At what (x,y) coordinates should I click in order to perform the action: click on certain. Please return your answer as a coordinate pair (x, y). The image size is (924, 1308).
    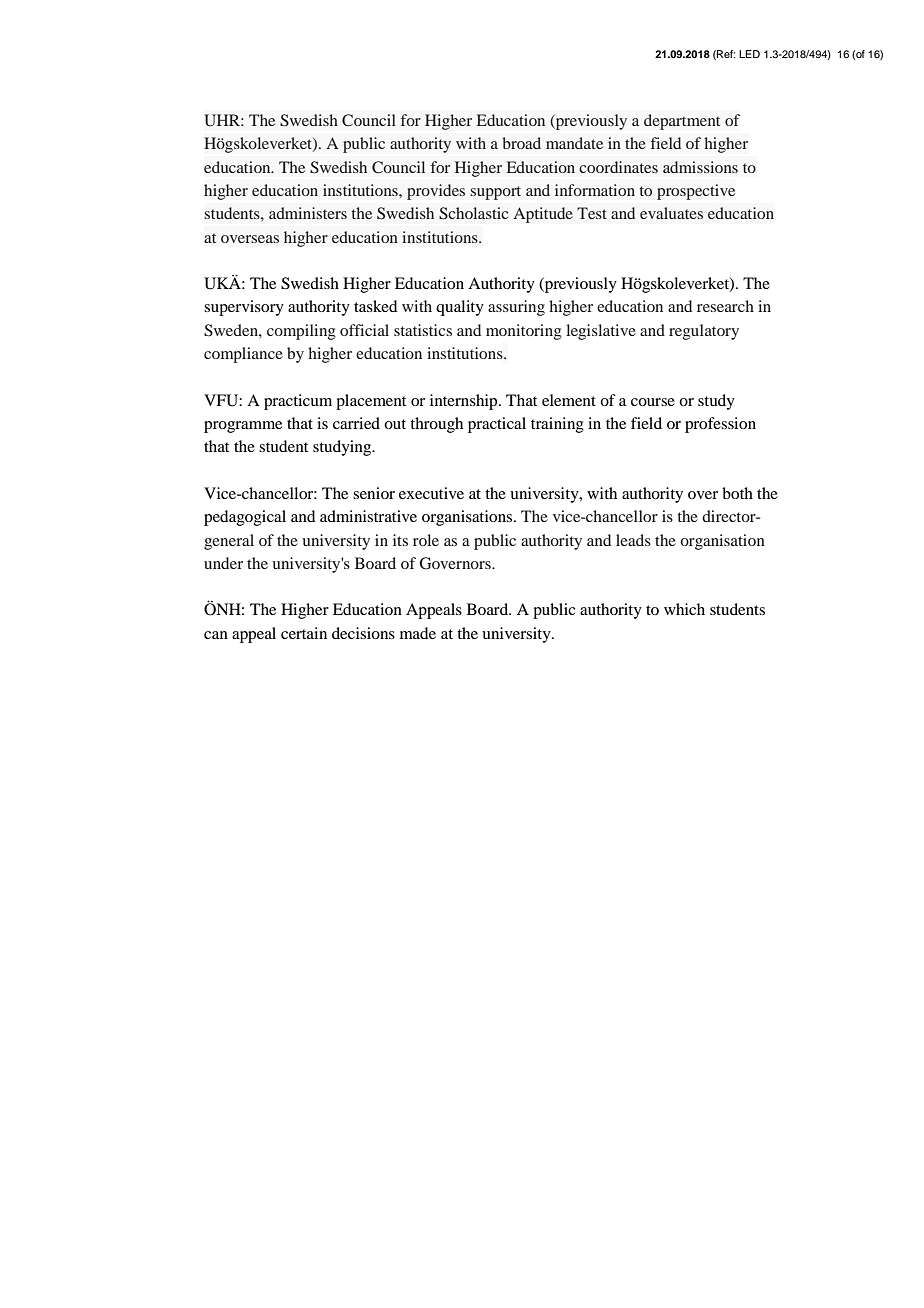
    Looking at the image, I should click on (304, 633).
